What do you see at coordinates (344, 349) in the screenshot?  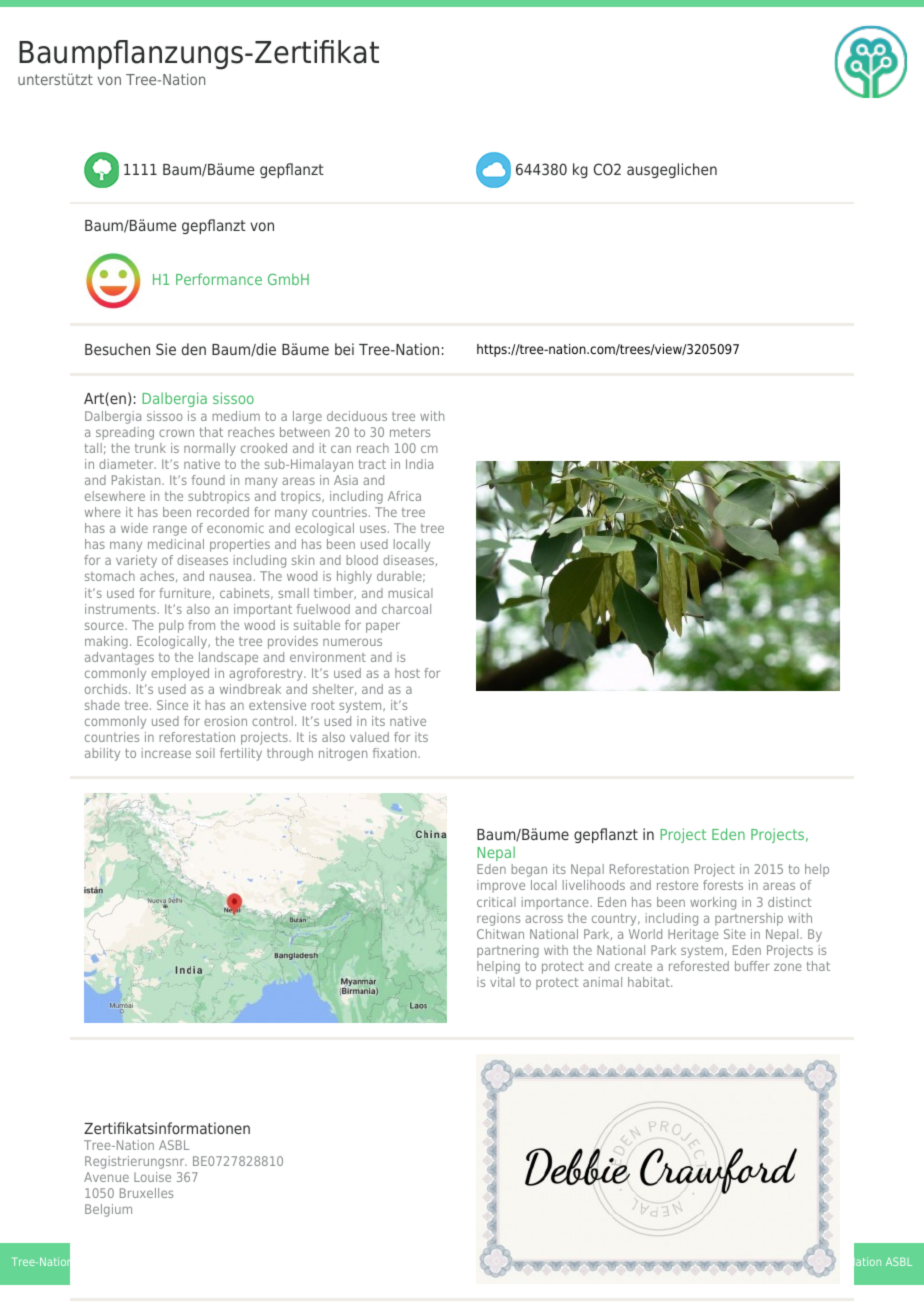 I see `bei` at bounding box center [344, 349].
